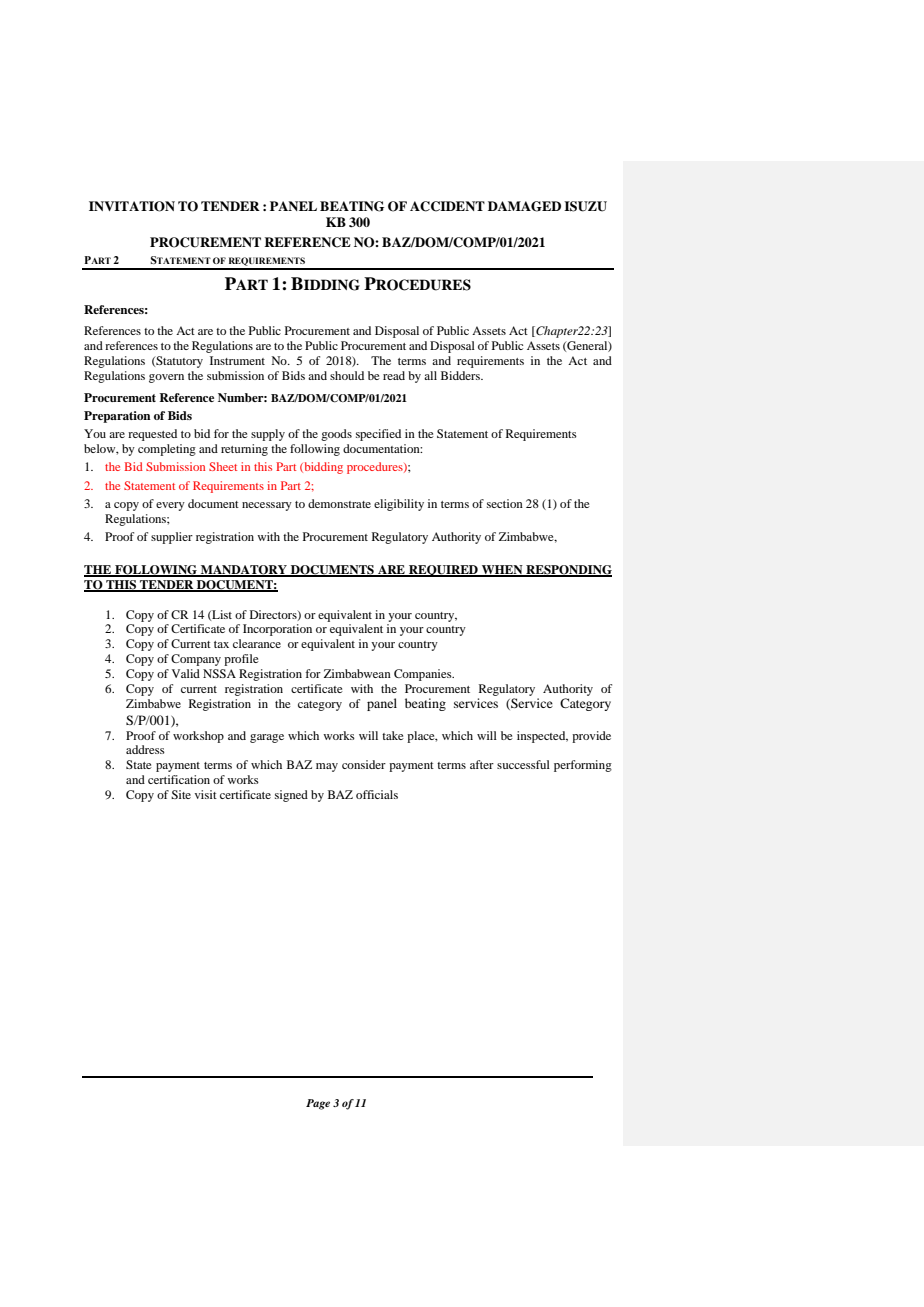 Image resolution: width=924 pixels, height=1307 pixels. Describe the element at coordinates (523, 764) in the image. I see `successful` at that location.
